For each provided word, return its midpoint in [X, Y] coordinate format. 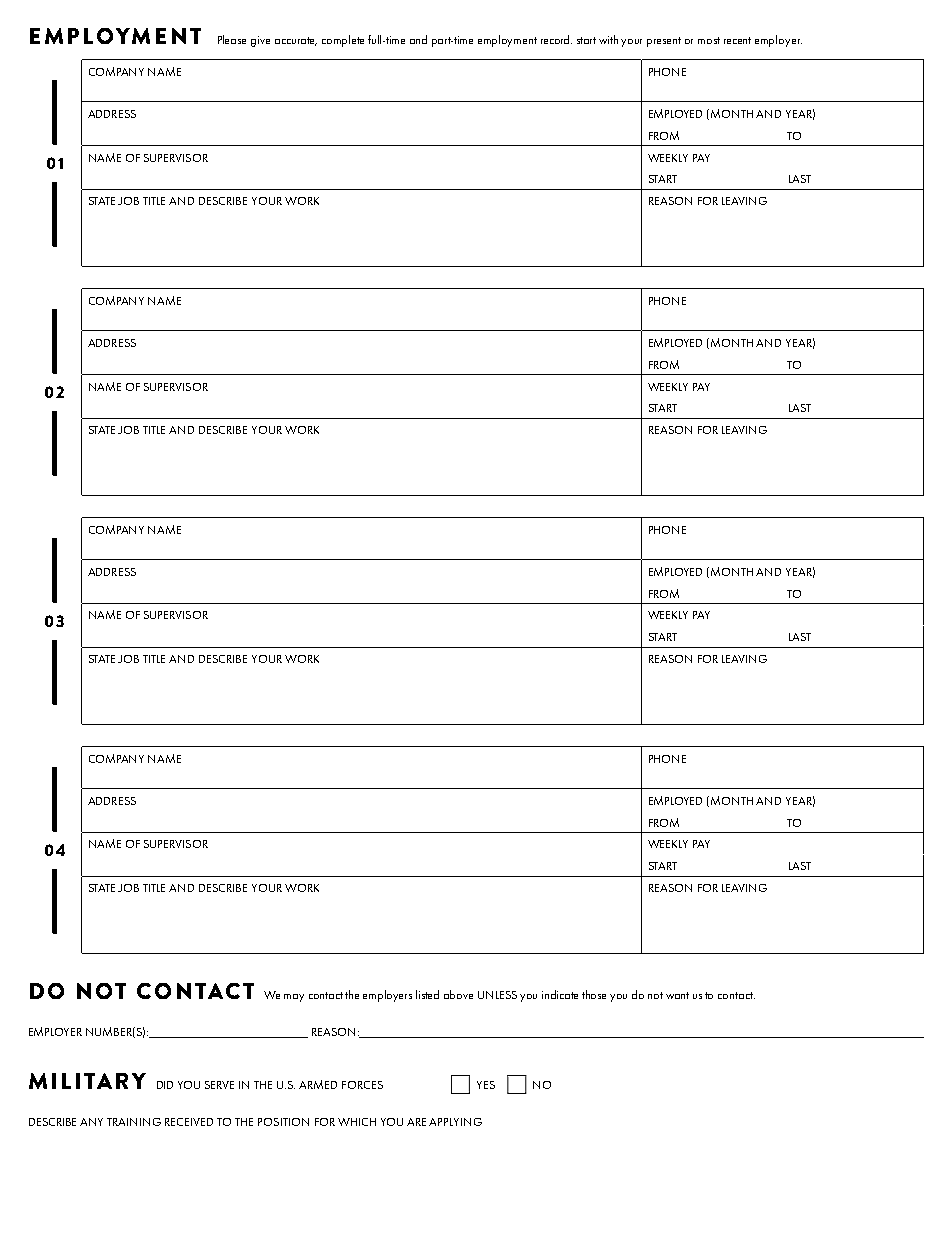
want [677, 995]
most [709, 40]
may [294, 998]
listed [427, 994]
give [260, 41]
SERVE [219, 1085]
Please [232, 39]
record [556, 39]
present [664, 42]
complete [343, 41]
